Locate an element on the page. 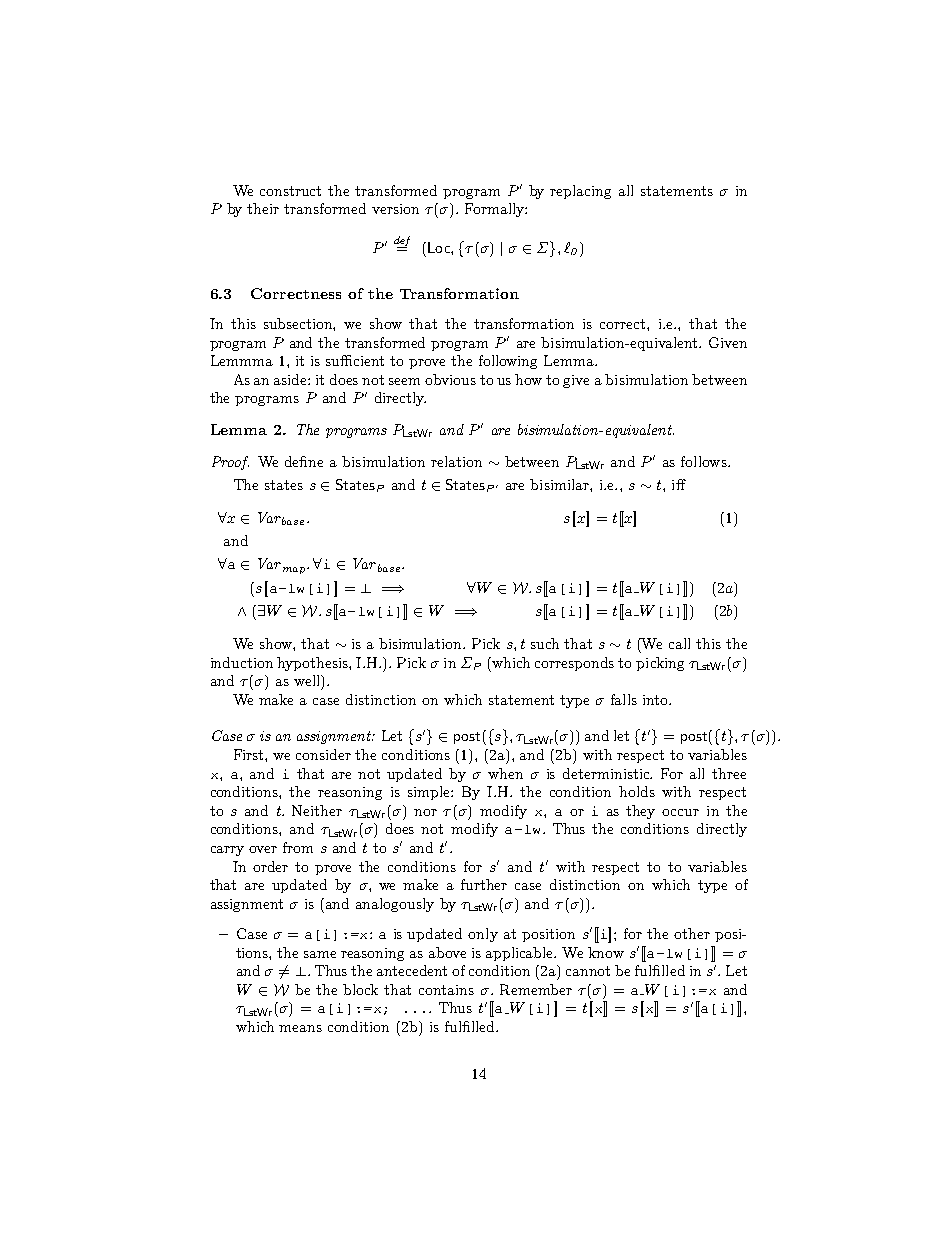 Image resolution: width=952 pixels, height=1233 pixels. hypothesis is located at coordinates (313, 664).
